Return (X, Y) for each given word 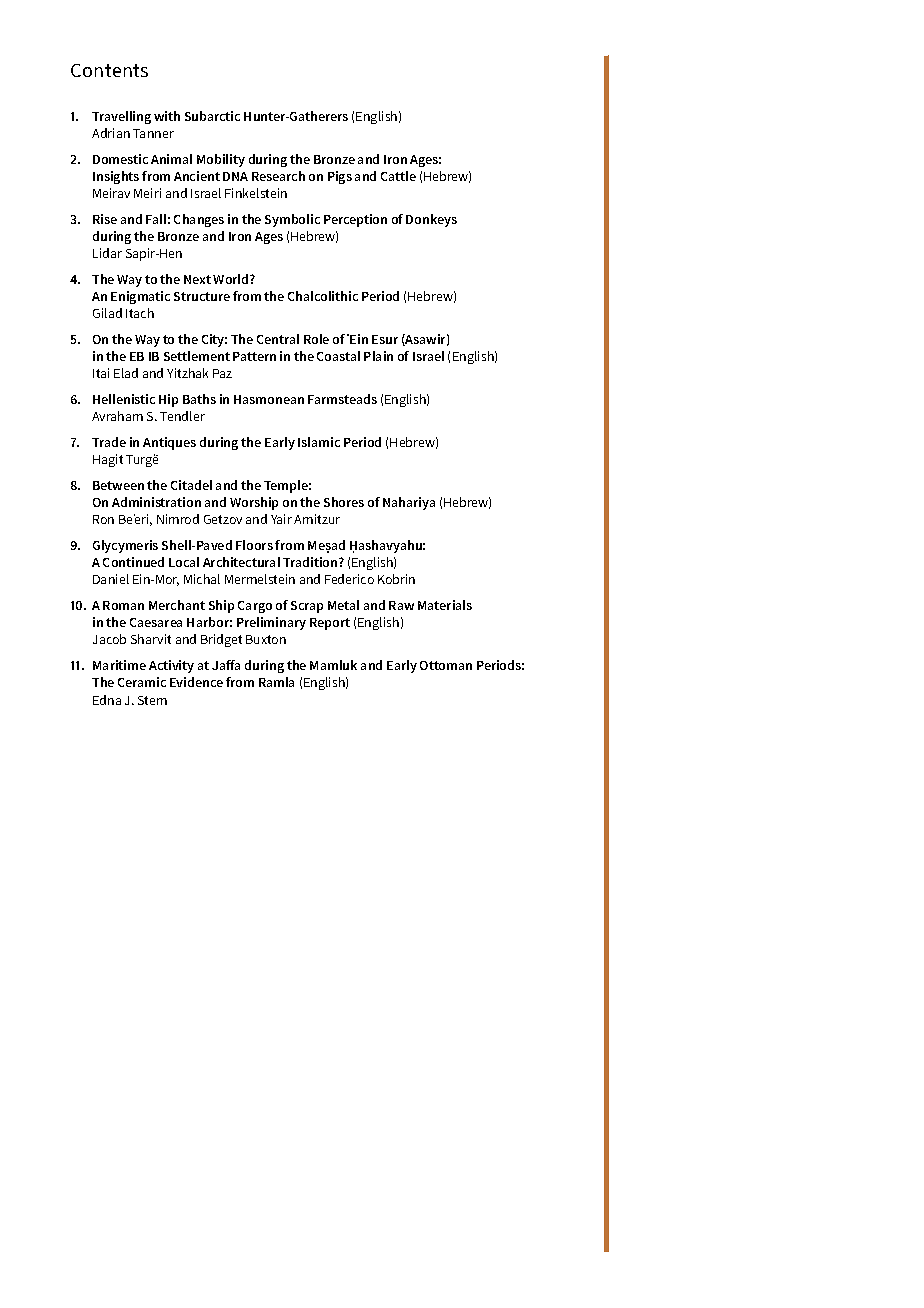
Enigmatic (140, 297)
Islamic (319, 442)
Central (278, 339)
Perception (355, 220)
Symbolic (292, 220)
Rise (105, 219)
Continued (133, 562)
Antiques (169, 443)
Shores (344, 502)
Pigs (340, 177)
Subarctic (212, 116)
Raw (401, 605)
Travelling (121, 117)
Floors (254, 545)
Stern (152, 700)
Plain (378, 356)
